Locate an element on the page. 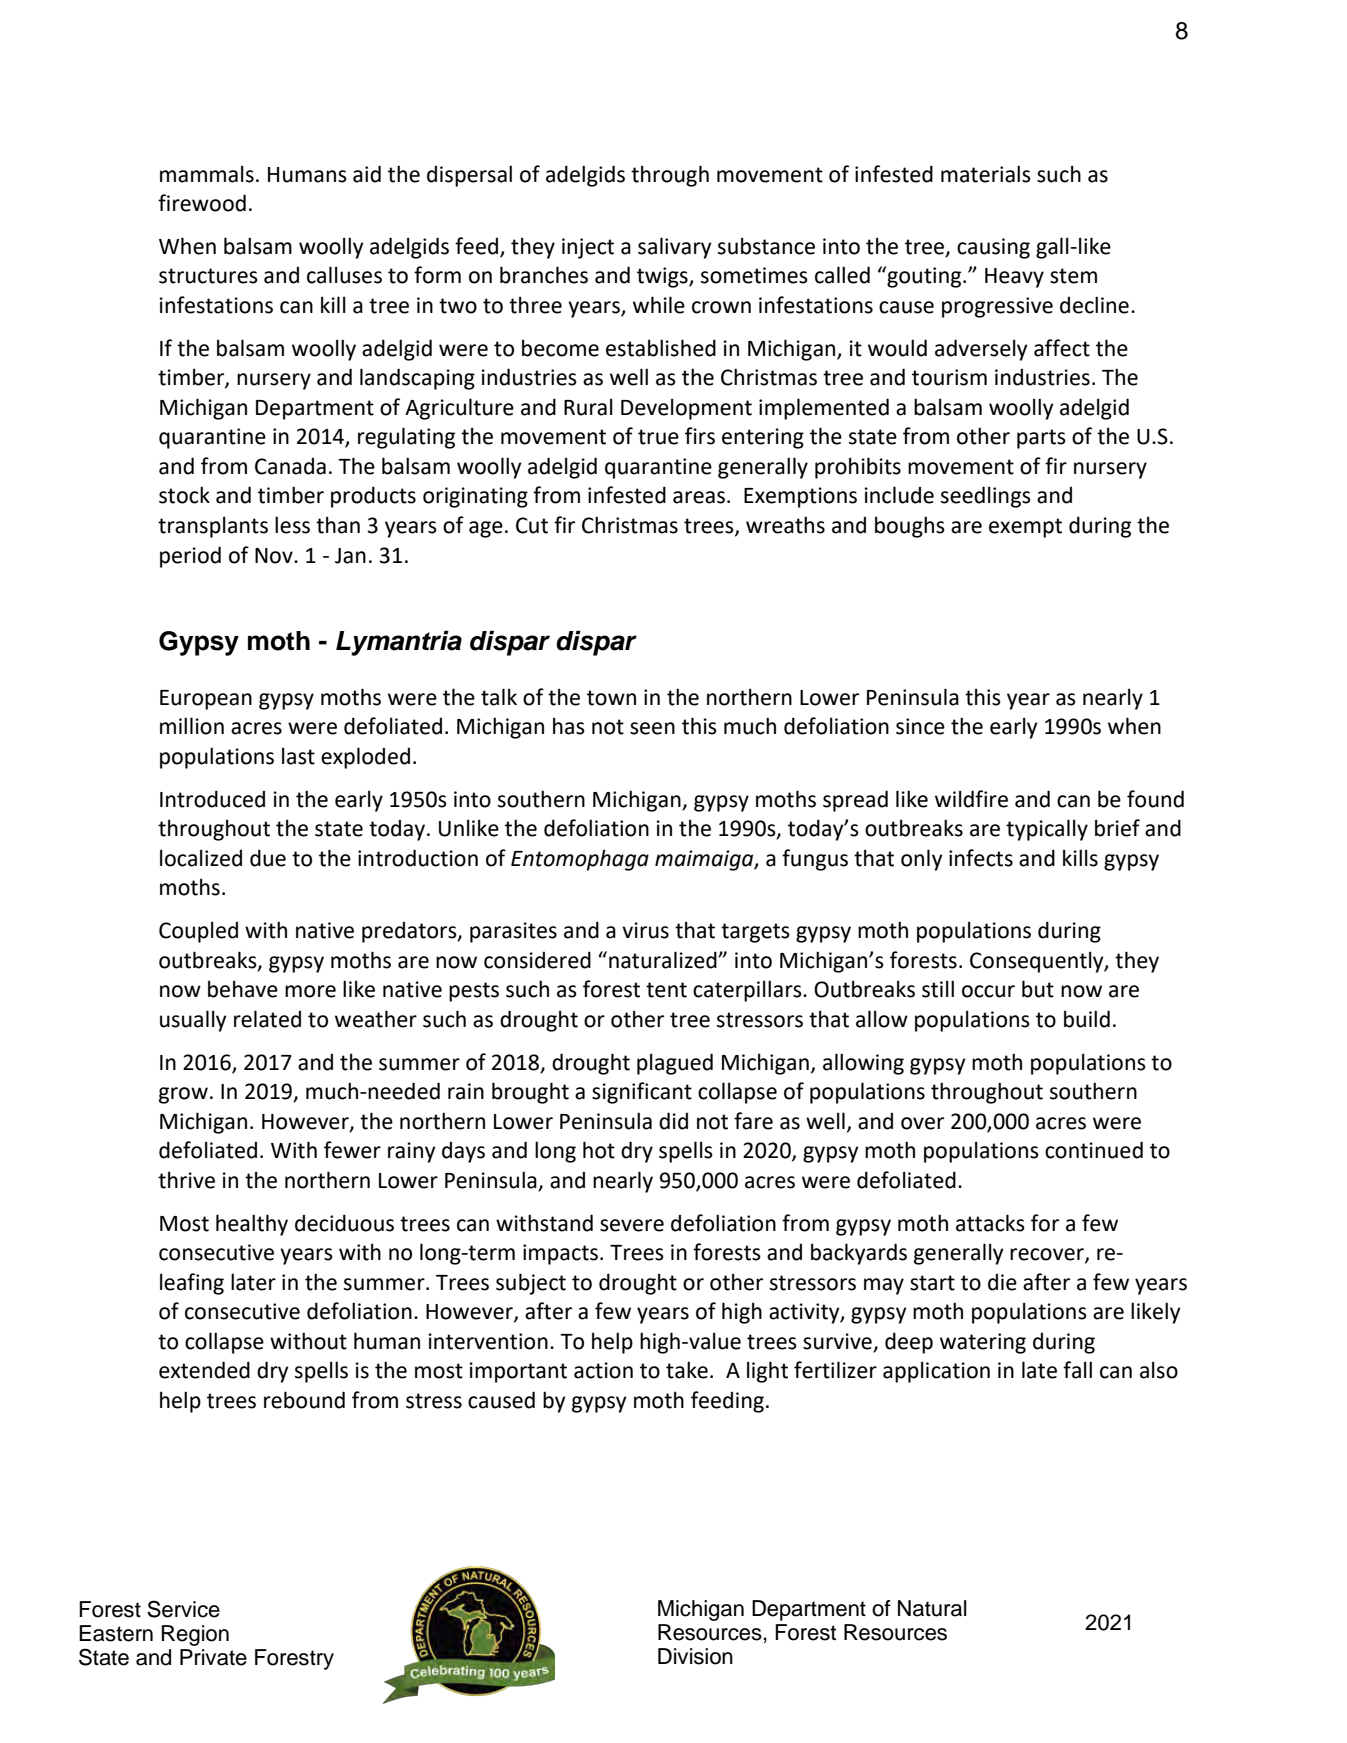 This document has height=1743, width=1347. Division is located at coordinates (695, 1656).
